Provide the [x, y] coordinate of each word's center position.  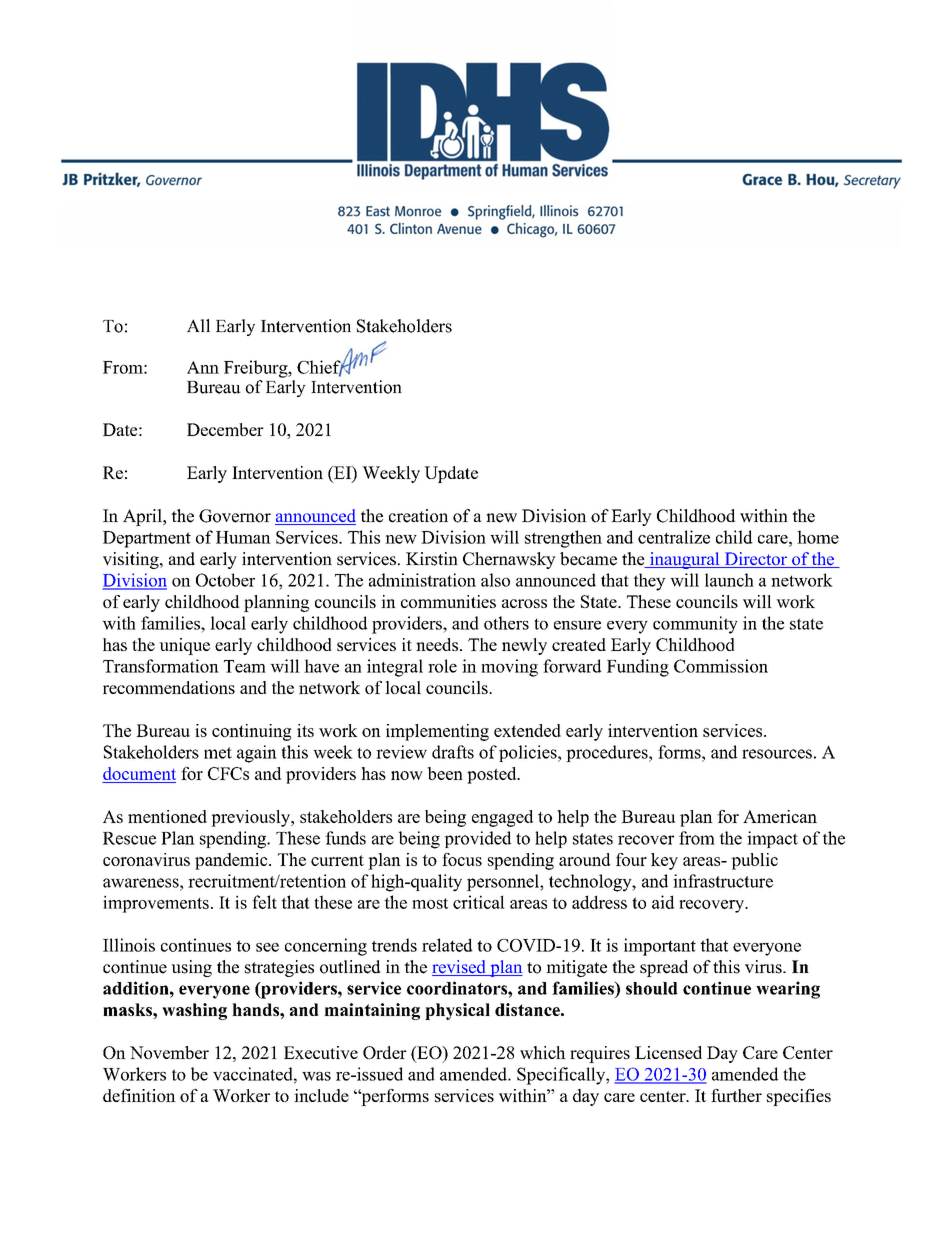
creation [418, 516]
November [169, 1052]
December [225, 429]
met [218, 753]
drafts [453, 752]
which [543, 1052]
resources [777, 754]
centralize [674, 537]
